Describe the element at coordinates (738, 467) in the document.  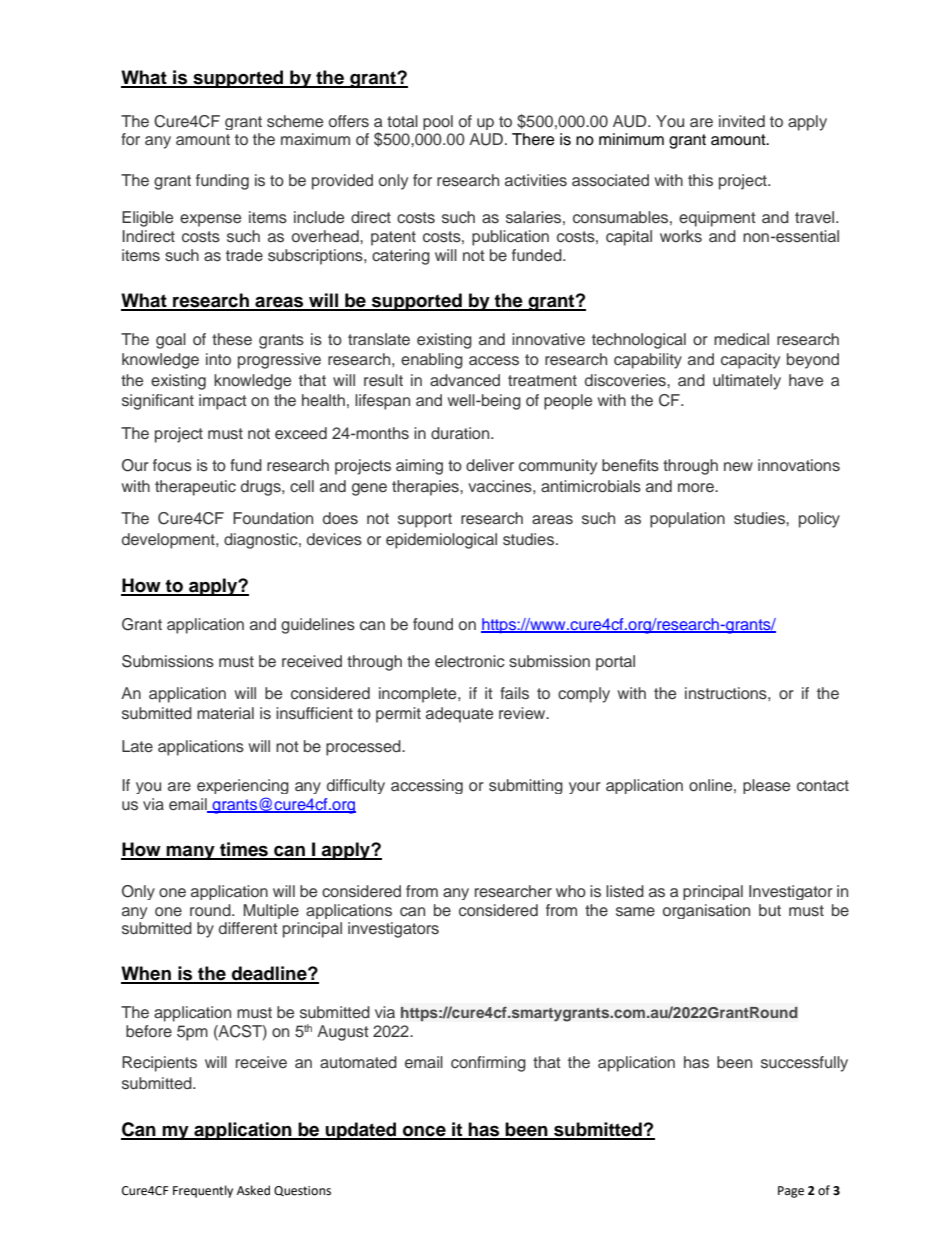
I see `new` at that location.
